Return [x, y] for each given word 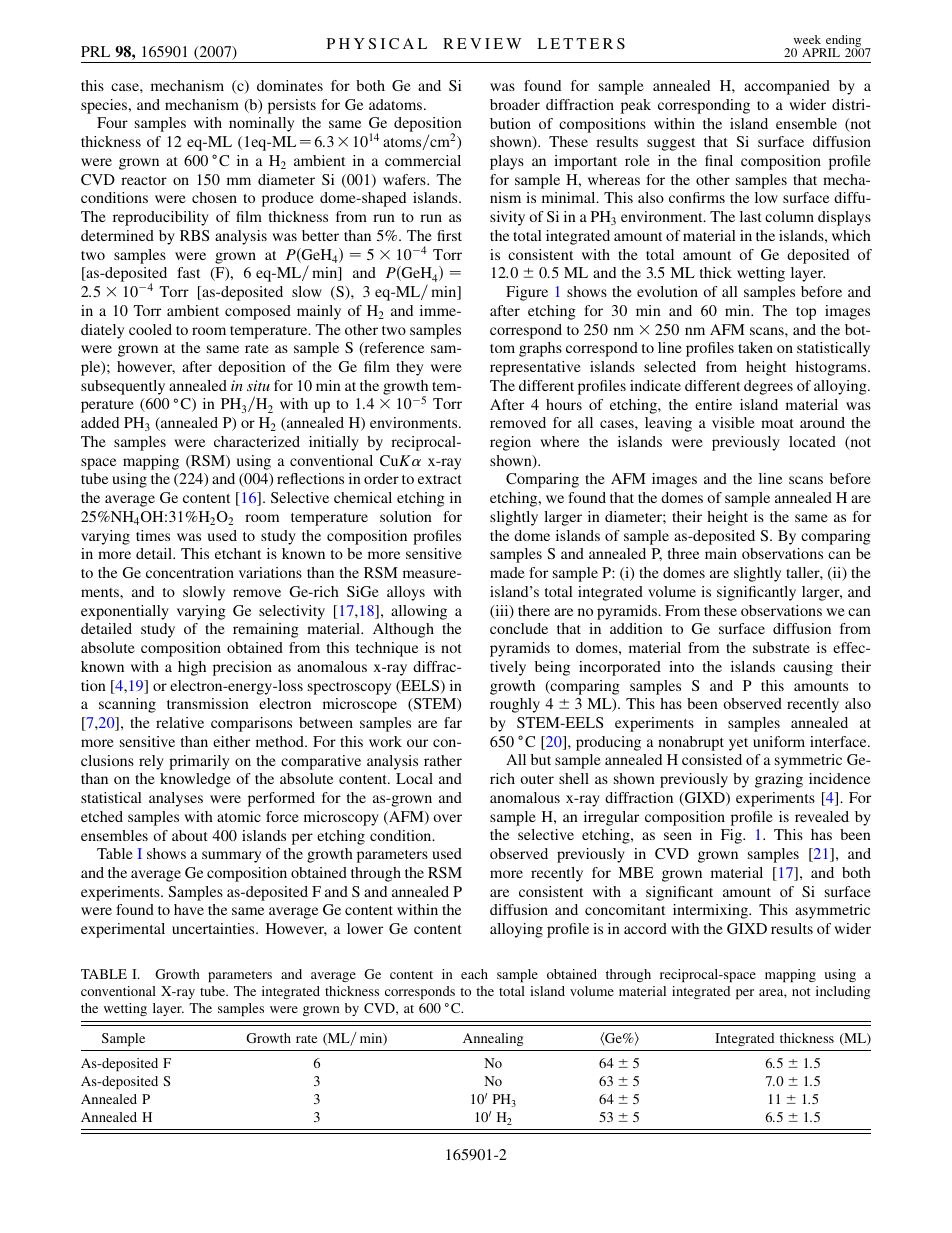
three [683, 553]
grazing [779, 780]
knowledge [195, 780]
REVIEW [482, 43]
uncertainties [214, 928]
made [507, 572]
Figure [527, 293]
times [153, 535]
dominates [290, 85]
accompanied [787, 87]
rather [443, 760]
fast [188, 272]
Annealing [493, 1039]
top [806, 313]
